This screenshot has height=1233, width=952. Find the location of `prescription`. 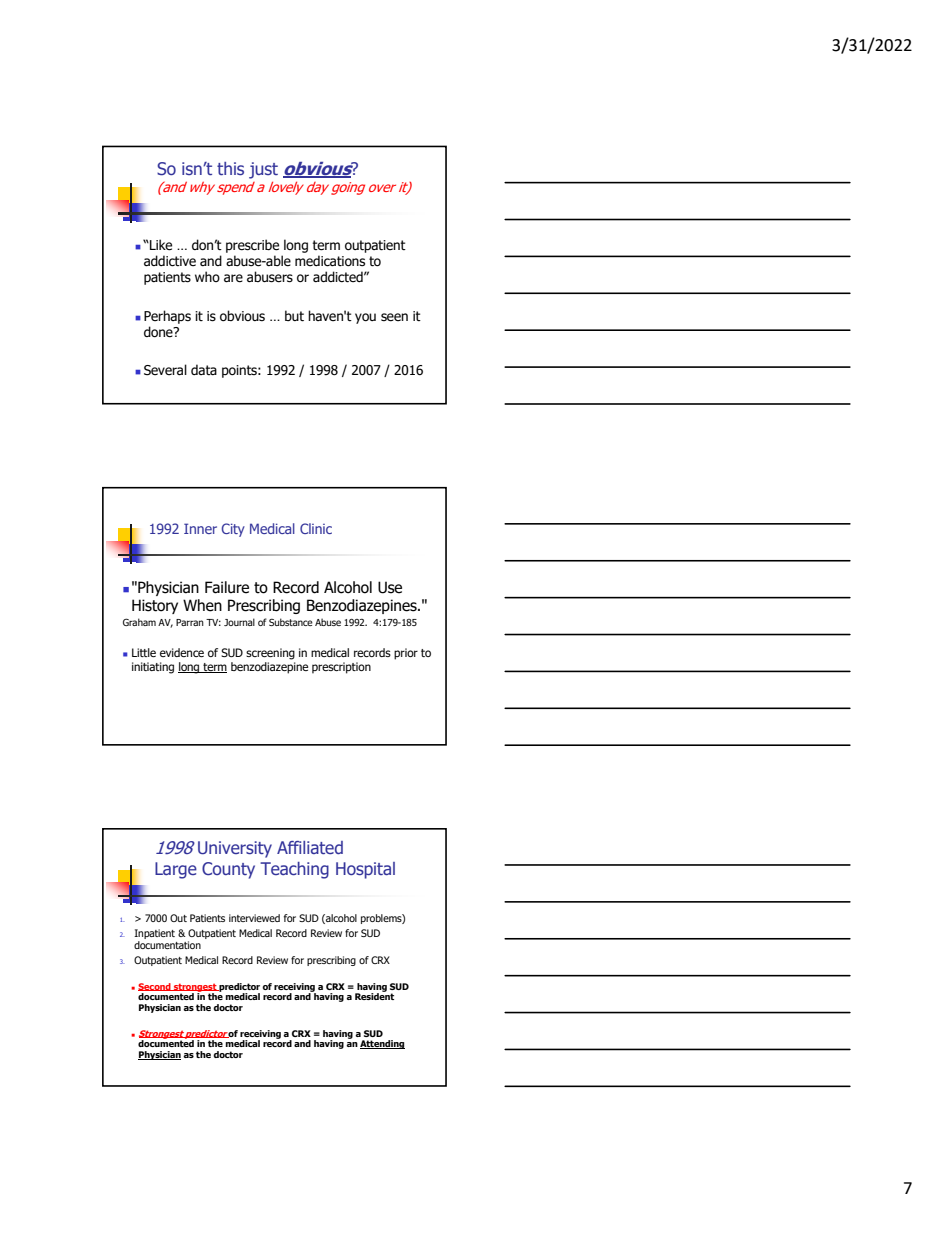

prescription is located at coordinates (341, 668).
